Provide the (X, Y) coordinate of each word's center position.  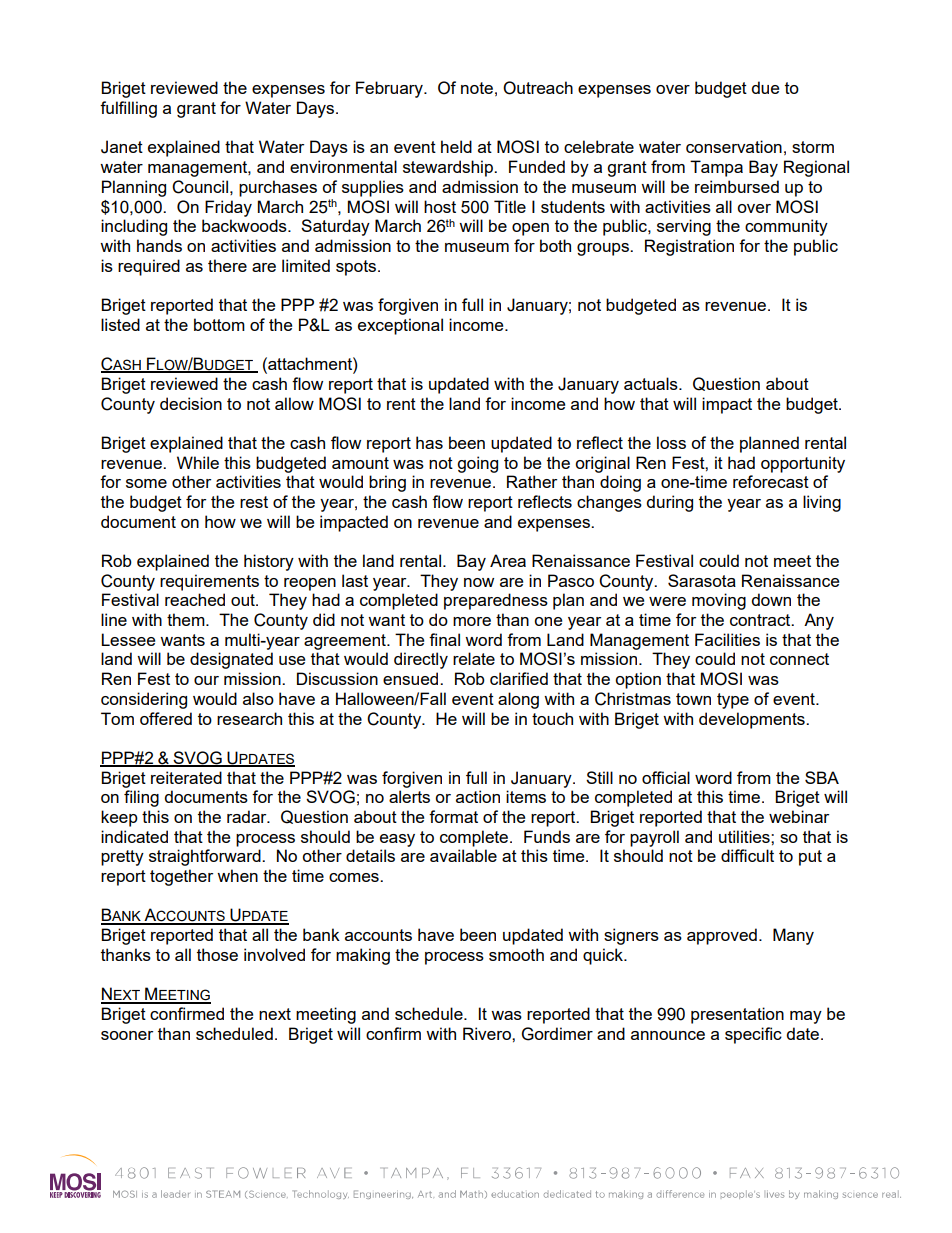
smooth (516, 954)
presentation (737, 1015)
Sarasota (702, 580)
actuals (652, 383)
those (217, 954)
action (478, 796)
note (477, 88)
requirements (209, 582)
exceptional (400, 326)
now (479, 582)
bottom (219, 324)
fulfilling (128, 109)
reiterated (186, 777)
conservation (734, 146)
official (666, 777)
